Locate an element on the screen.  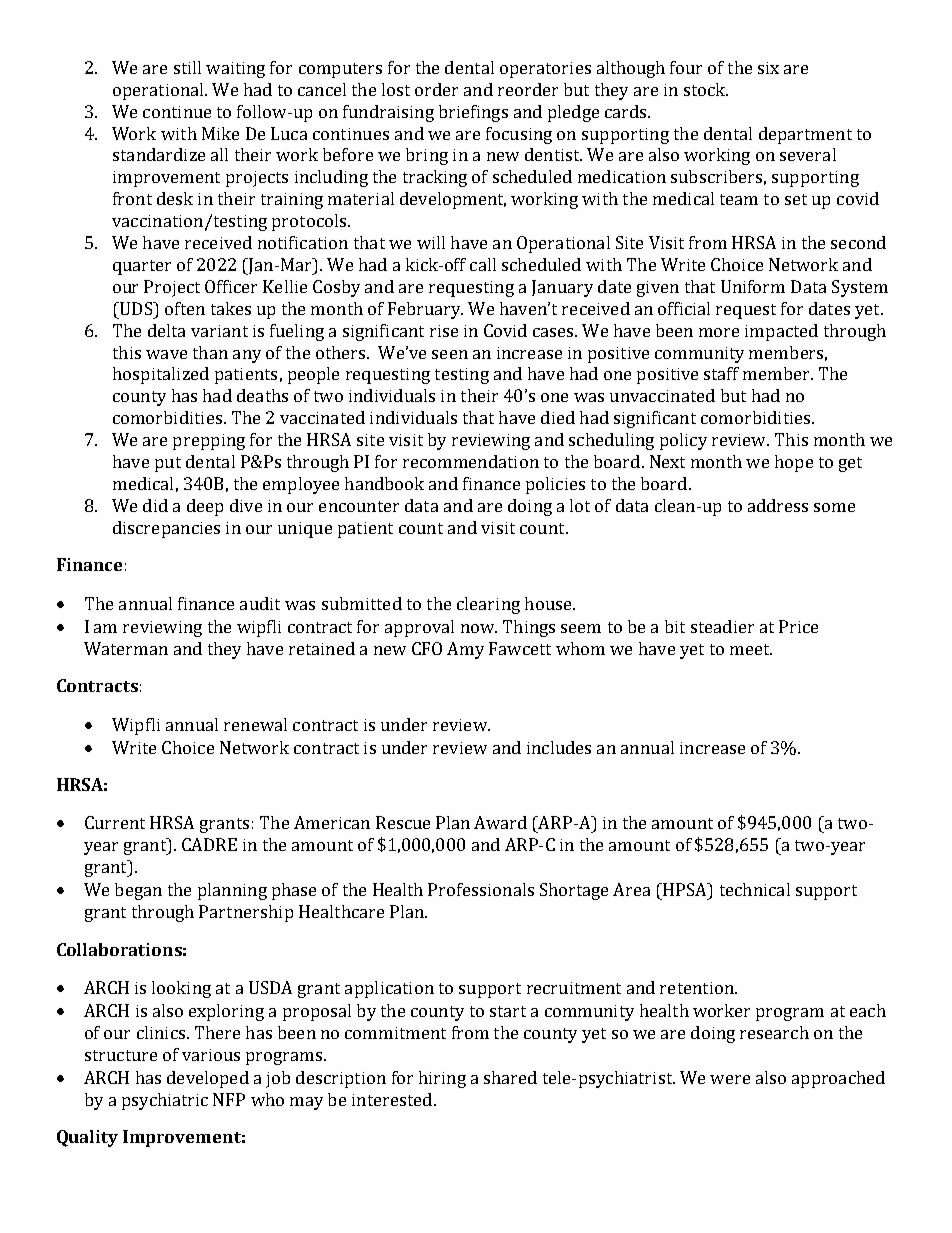
briefings is located at coordinates (473, 113).
